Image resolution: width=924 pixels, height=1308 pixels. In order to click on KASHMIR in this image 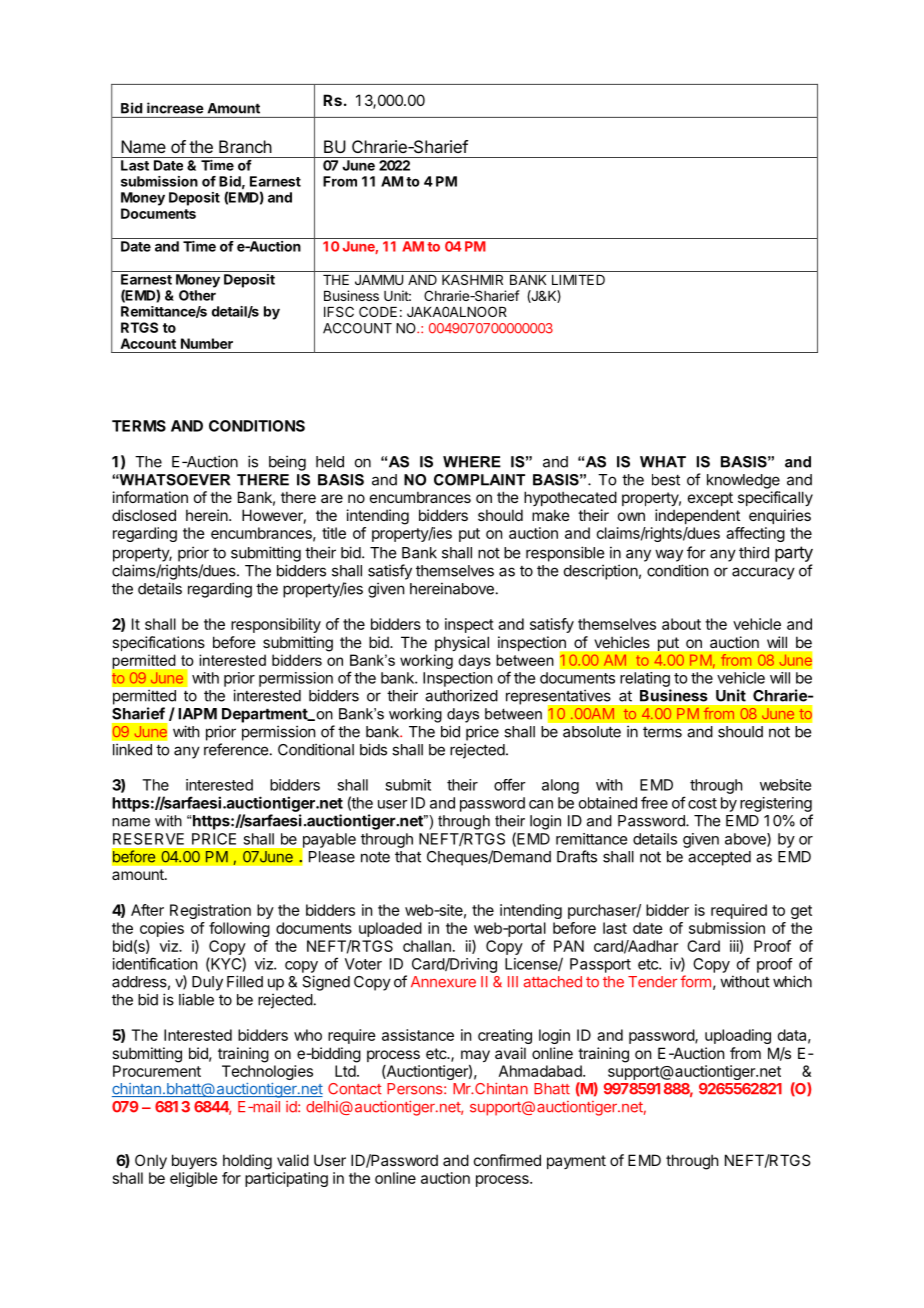, I will do `click(472, 279)`.
